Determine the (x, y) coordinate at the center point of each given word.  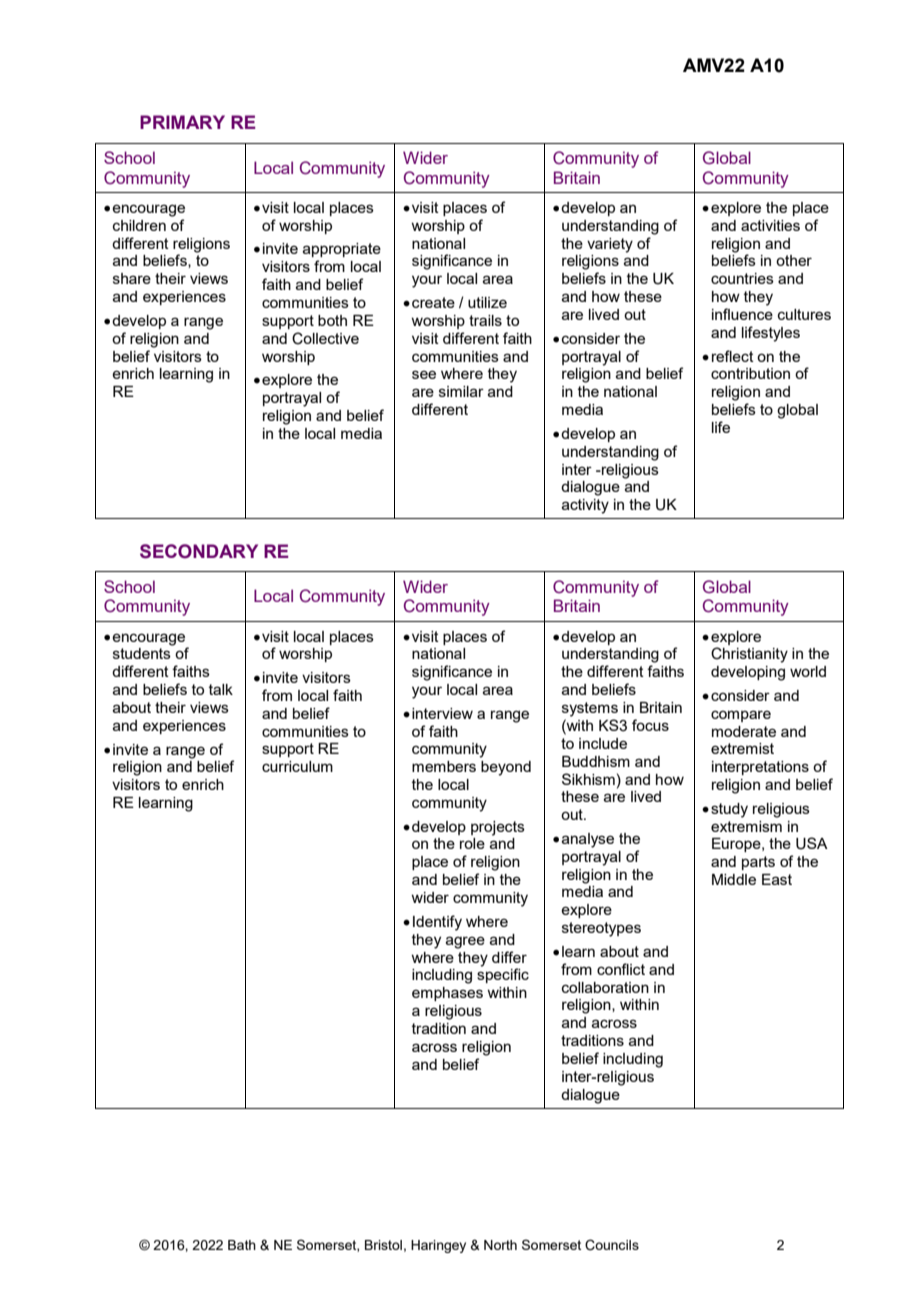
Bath (242, 1245)
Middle (734, 879)
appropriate (342, 250)
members (444, 766)
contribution (750, 373)
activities (770, 225)
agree (465, 942)
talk (221, 689)
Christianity (749, 655)
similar (461, 391)
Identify (437, 923)
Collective (325, 338)
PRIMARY (182, 122)
